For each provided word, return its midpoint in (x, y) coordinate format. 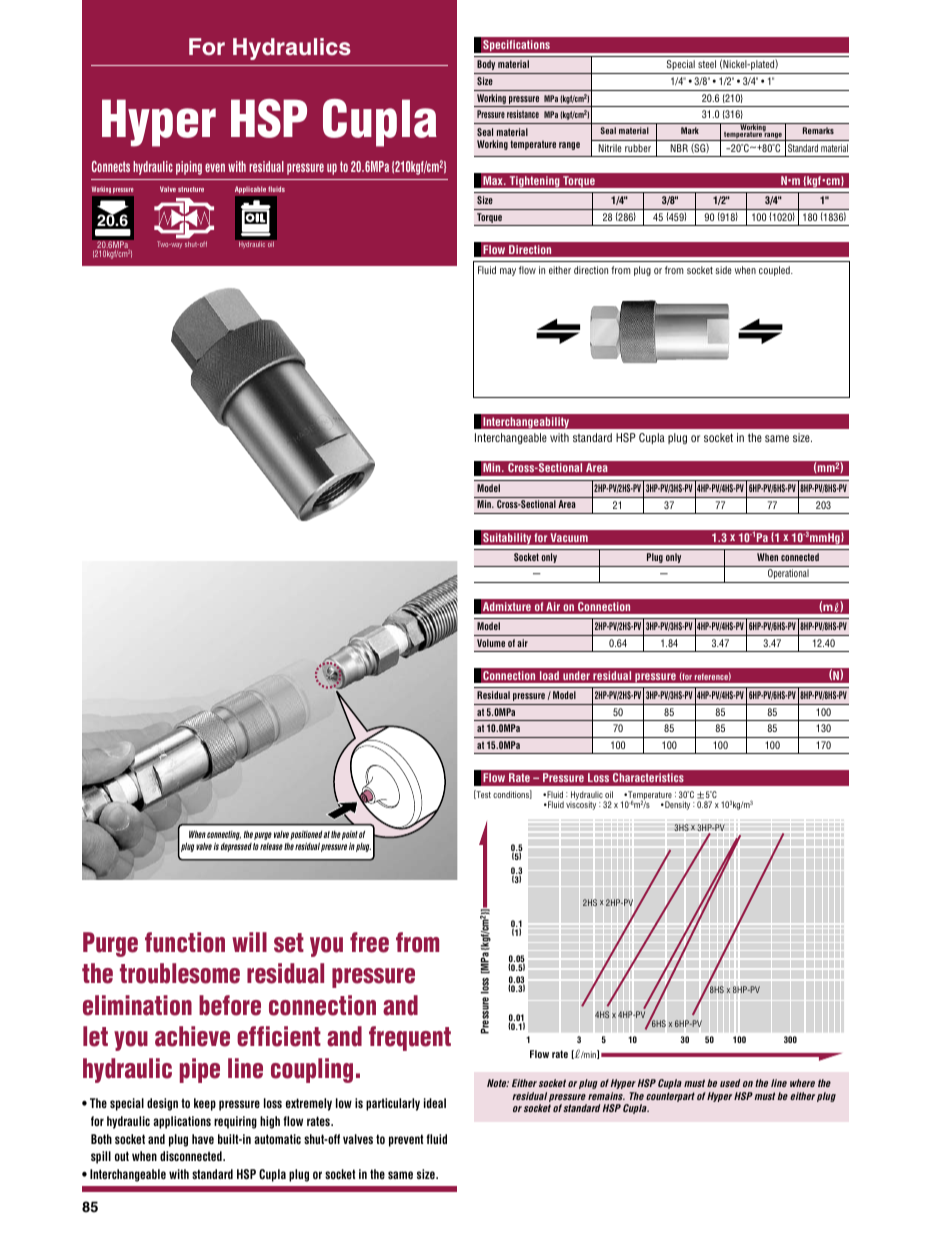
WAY (175, 245)
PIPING (189, 168)
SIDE (724, 270)
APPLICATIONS (182, 1122)
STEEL (707, 64)
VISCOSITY (581, 805)
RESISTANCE (523, 114)
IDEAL (435, 1103)
